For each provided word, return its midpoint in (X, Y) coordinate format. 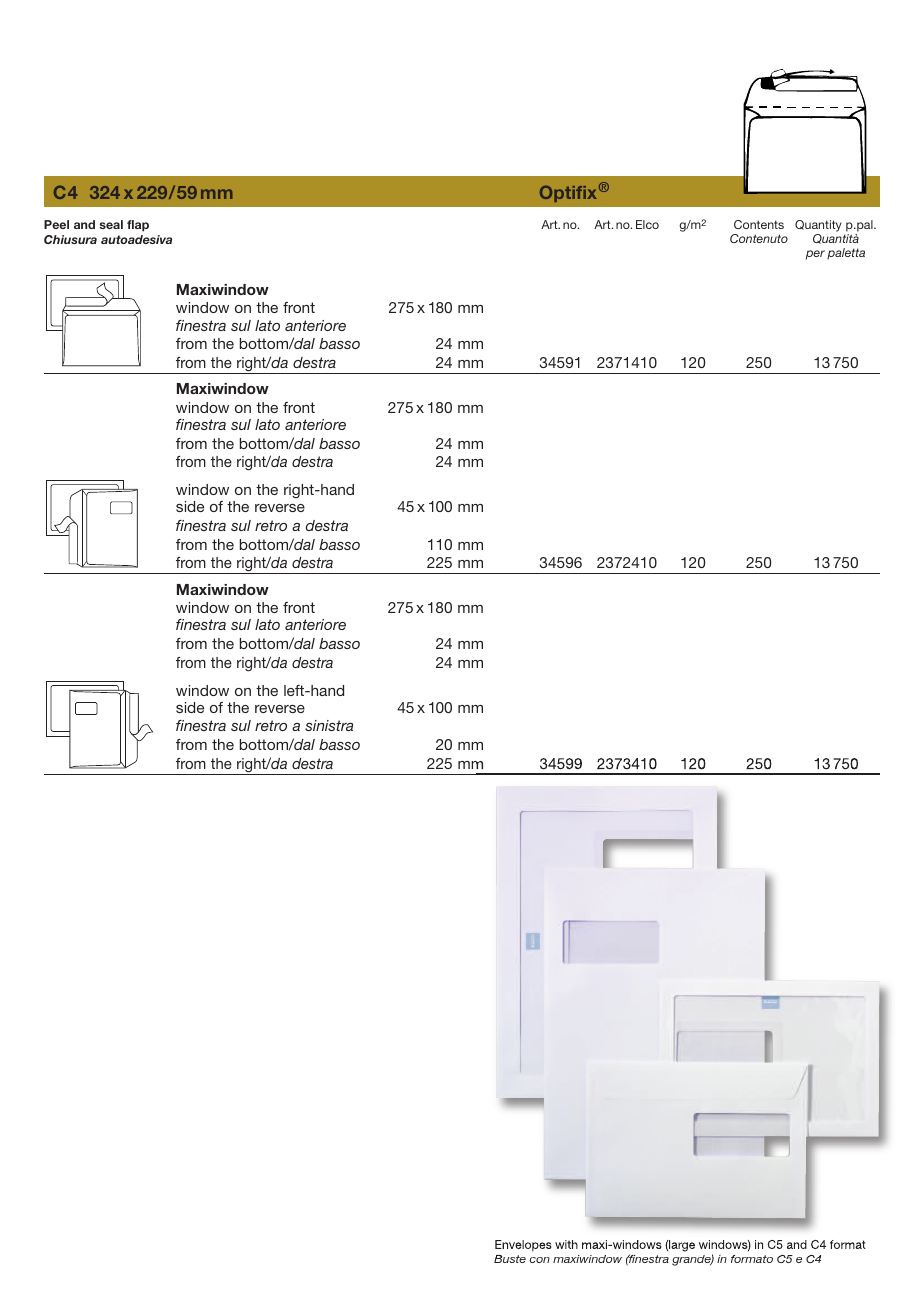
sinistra (329, 725)
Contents (759, 224)
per (815, 255)
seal (111, 224)
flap (138, 226)
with (566, 1244)
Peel (56, 224)
